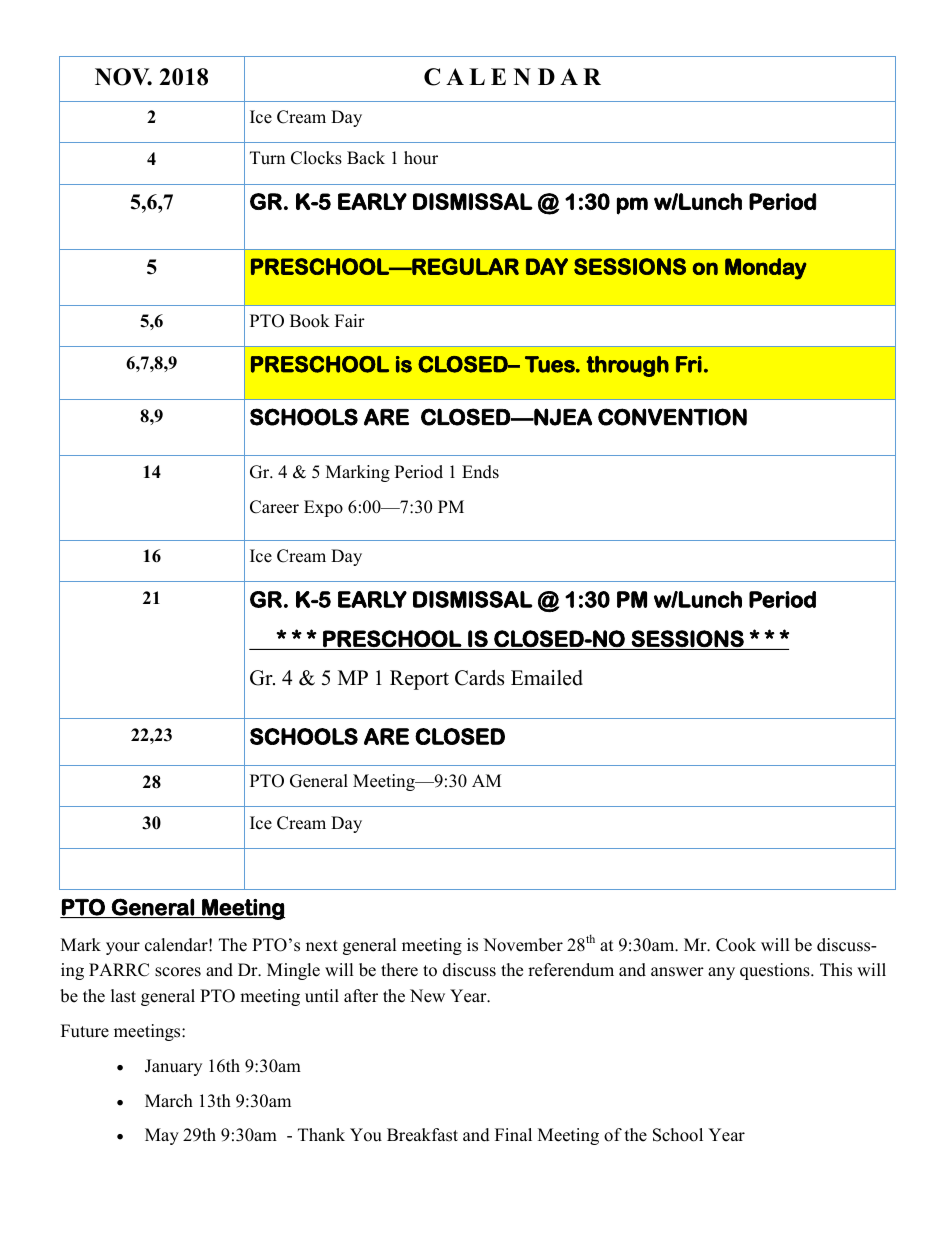 The height and width of the page is (1233, 952). What do you see at coordinates (169, 1101) in the page?
I see `March` at bounding box center [169, 1101].
